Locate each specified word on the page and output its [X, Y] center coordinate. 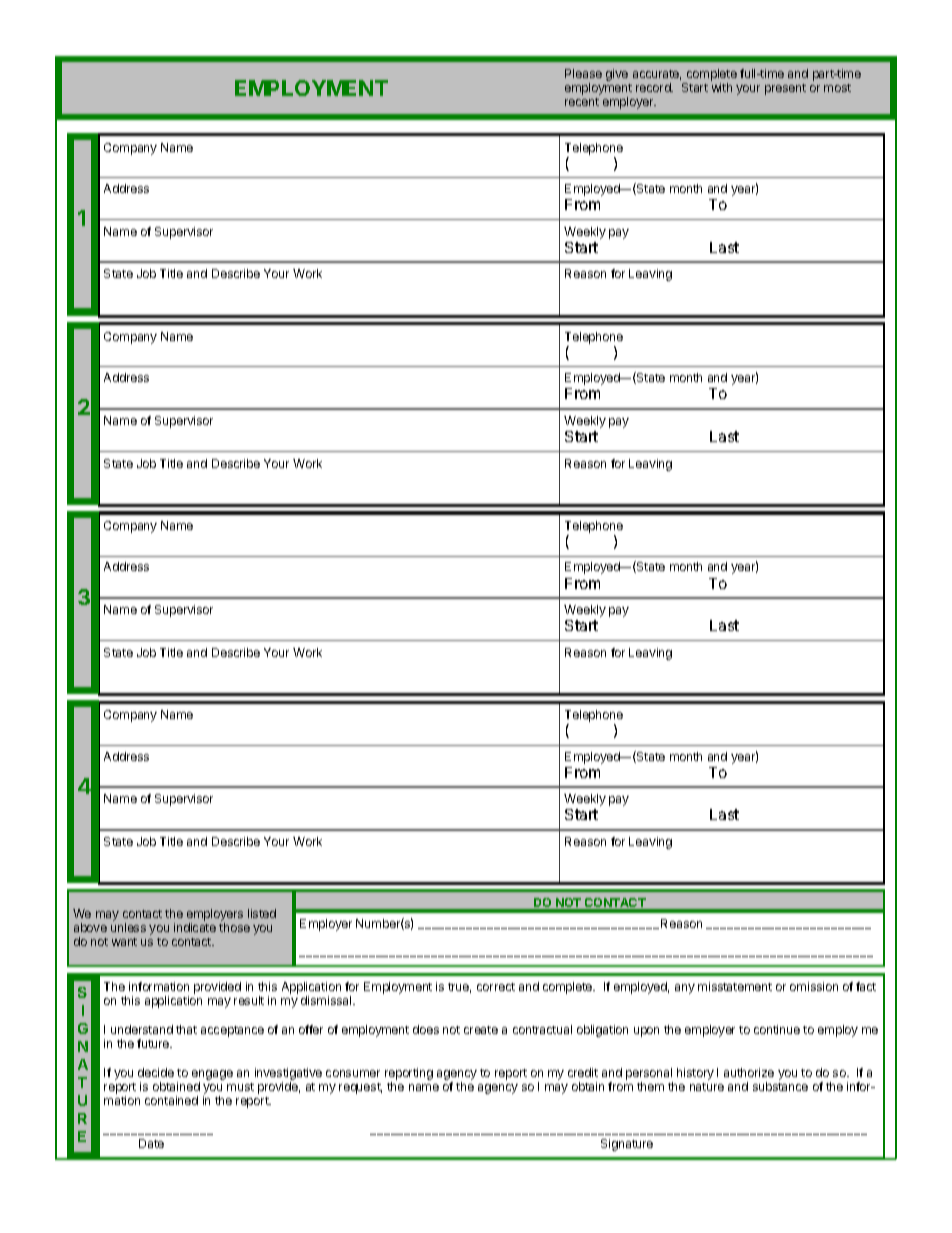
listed [262, 913]
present [785, 89]
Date [151, 1143]
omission [814, 986]
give [617, 75]
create [481, 1030]
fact [866, 986]
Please [583, 73]
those [234, 927]
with [722, 87]
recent [582, 102]
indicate [195, 927]
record [654, 87]
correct [496, 987]
